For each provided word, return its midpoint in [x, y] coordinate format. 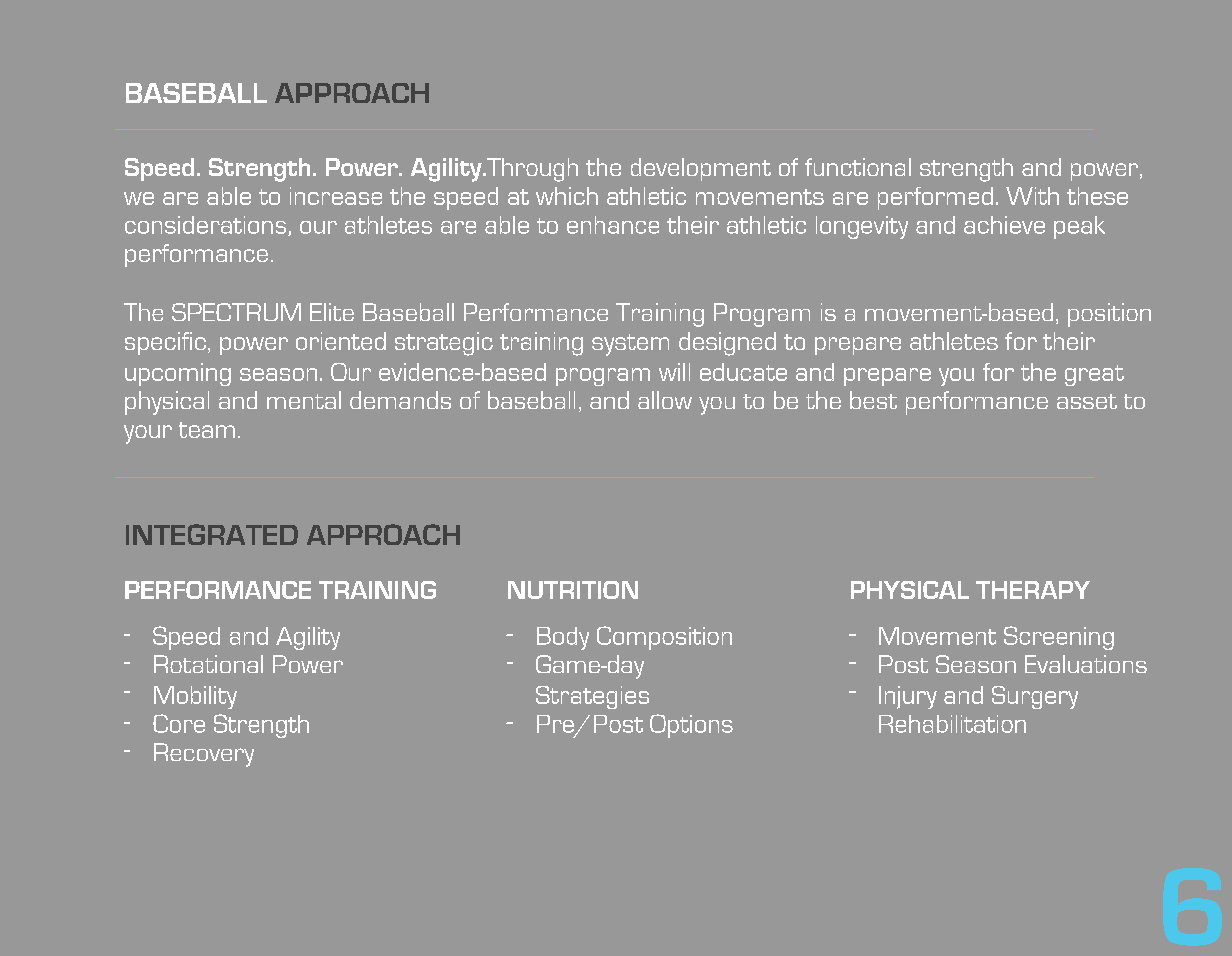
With [1032, 196]
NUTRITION [573, 590]
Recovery [204, 755]
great [1094, 375]
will [674, 372]
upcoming [178, 374]
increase [336, 196]
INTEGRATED [212, 534]
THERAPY [1033, 590]
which [567, 196]
